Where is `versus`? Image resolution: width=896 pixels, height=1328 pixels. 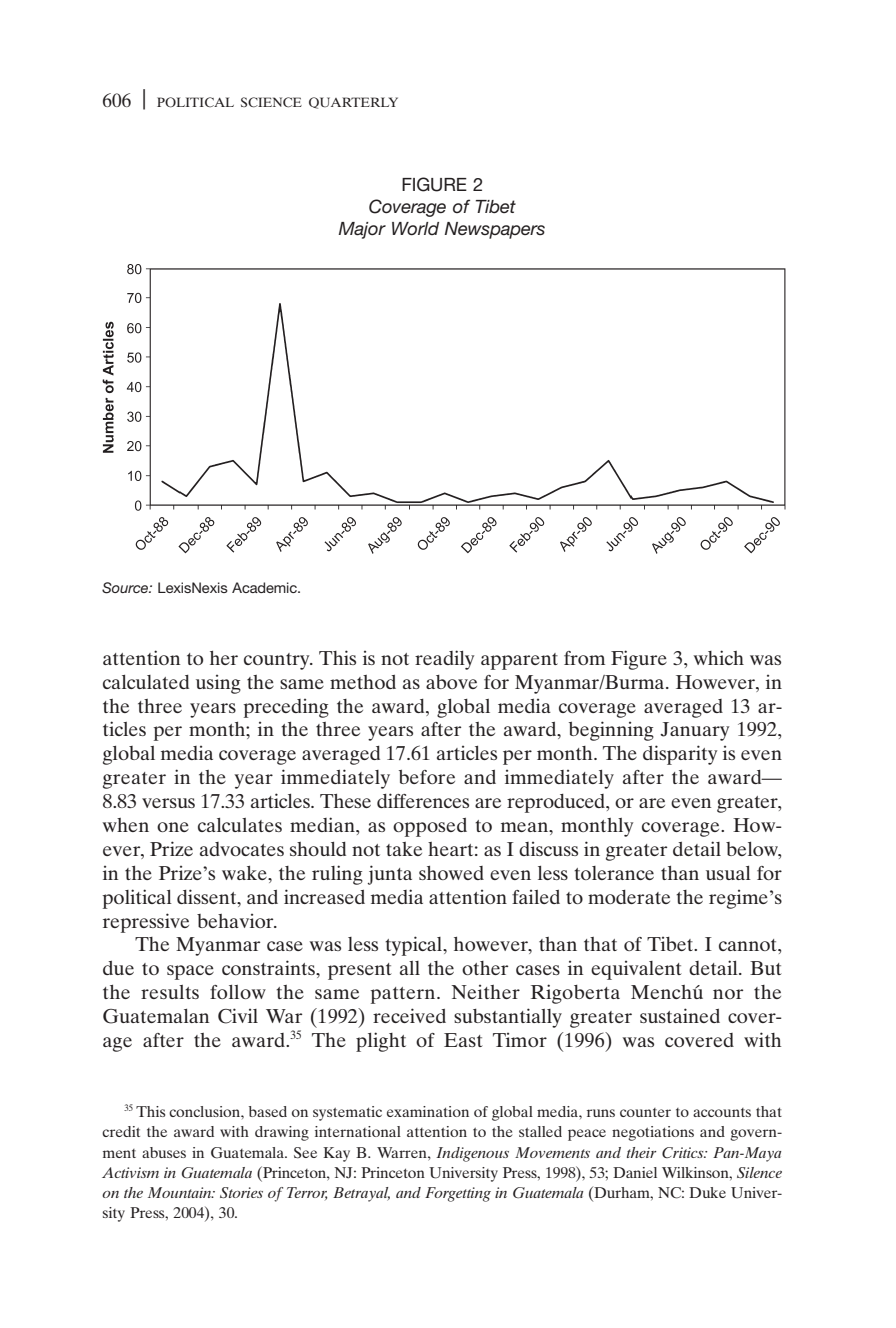 versus is located at coordinates (168, 803).
